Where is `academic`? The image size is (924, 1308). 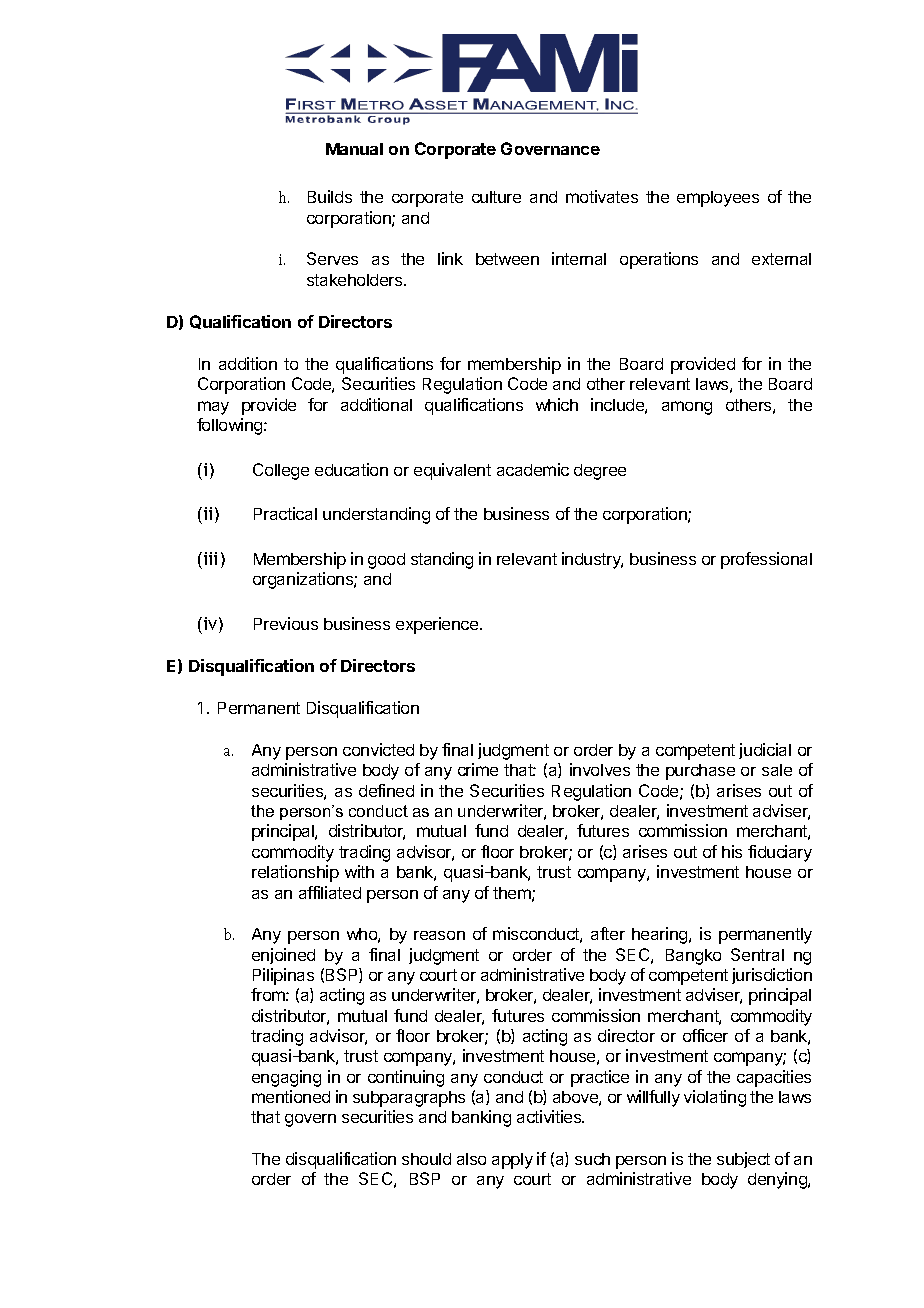
academic is located at coordinates (533, 469).
